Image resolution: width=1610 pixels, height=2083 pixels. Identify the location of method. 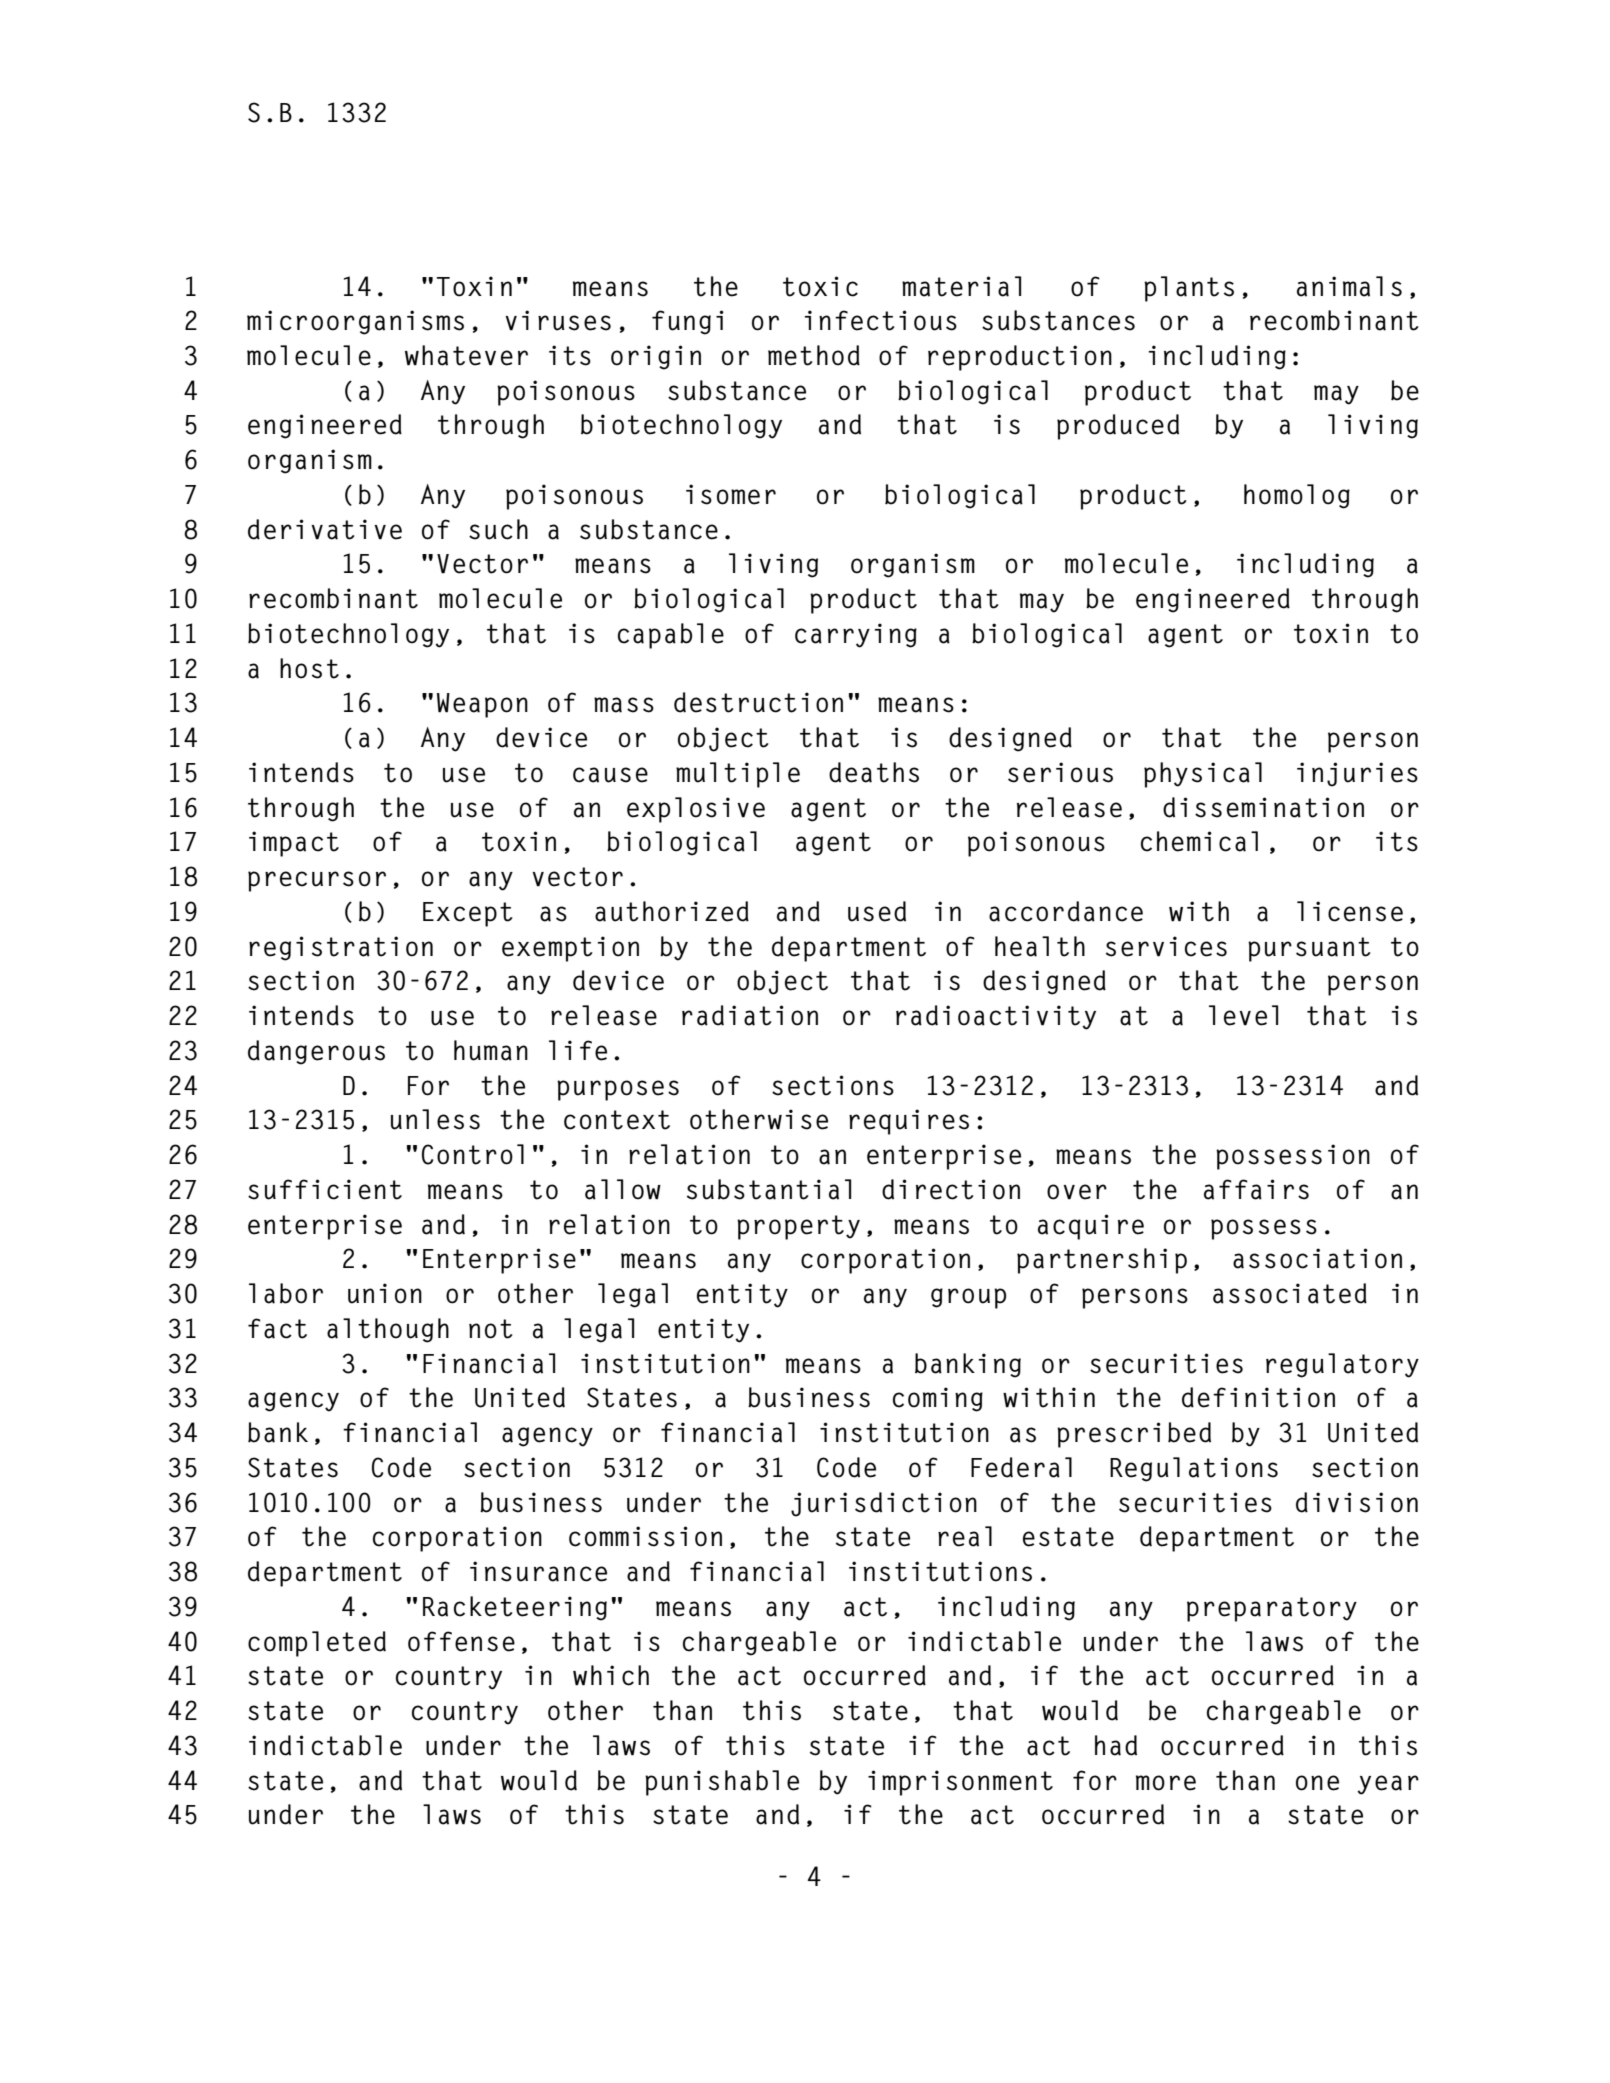
(814, 355).
